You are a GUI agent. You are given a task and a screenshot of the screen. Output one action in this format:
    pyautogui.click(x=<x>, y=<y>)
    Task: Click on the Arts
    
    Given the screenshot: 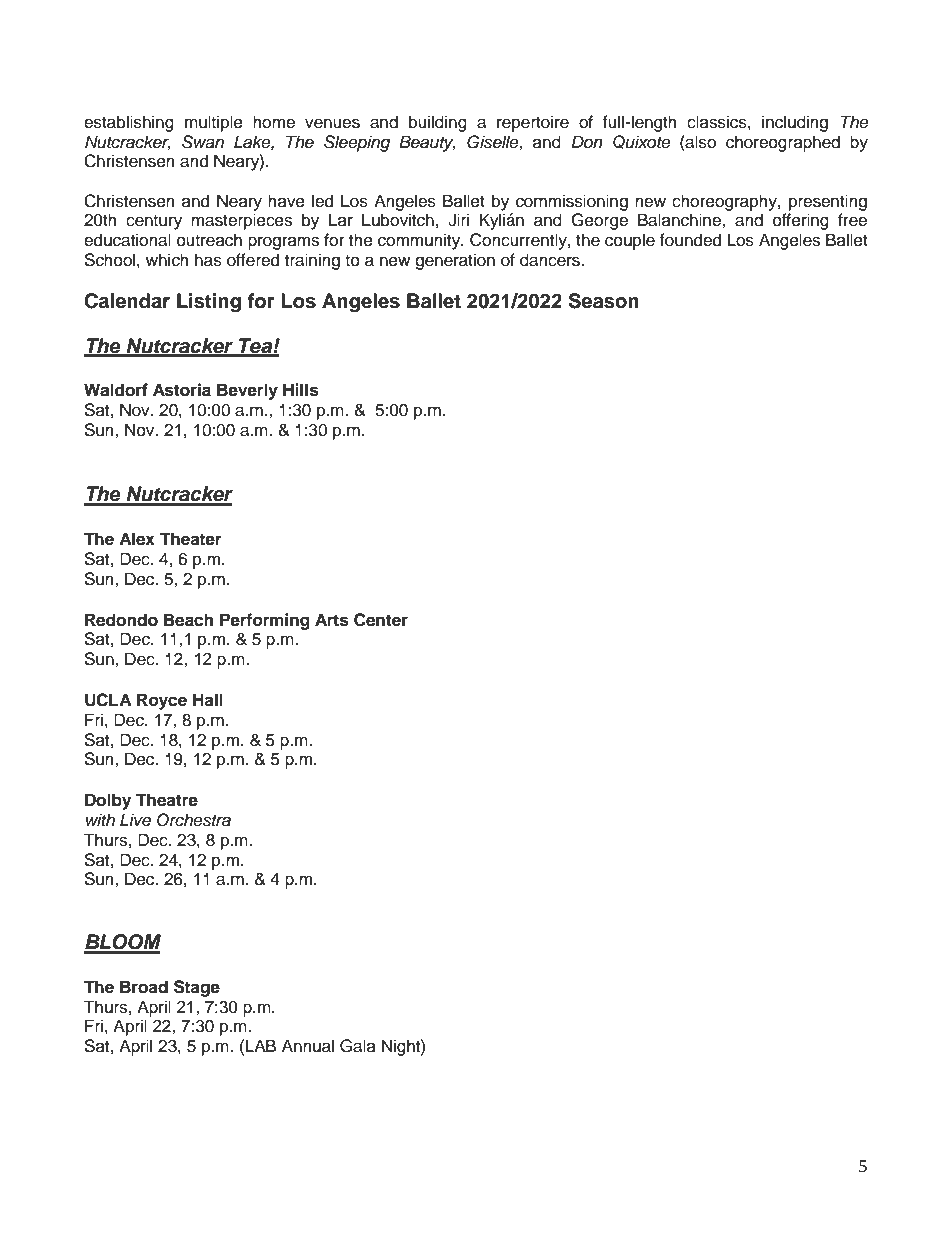 What is the action you would take?
    pyautogui.click(x=332, y=620)
